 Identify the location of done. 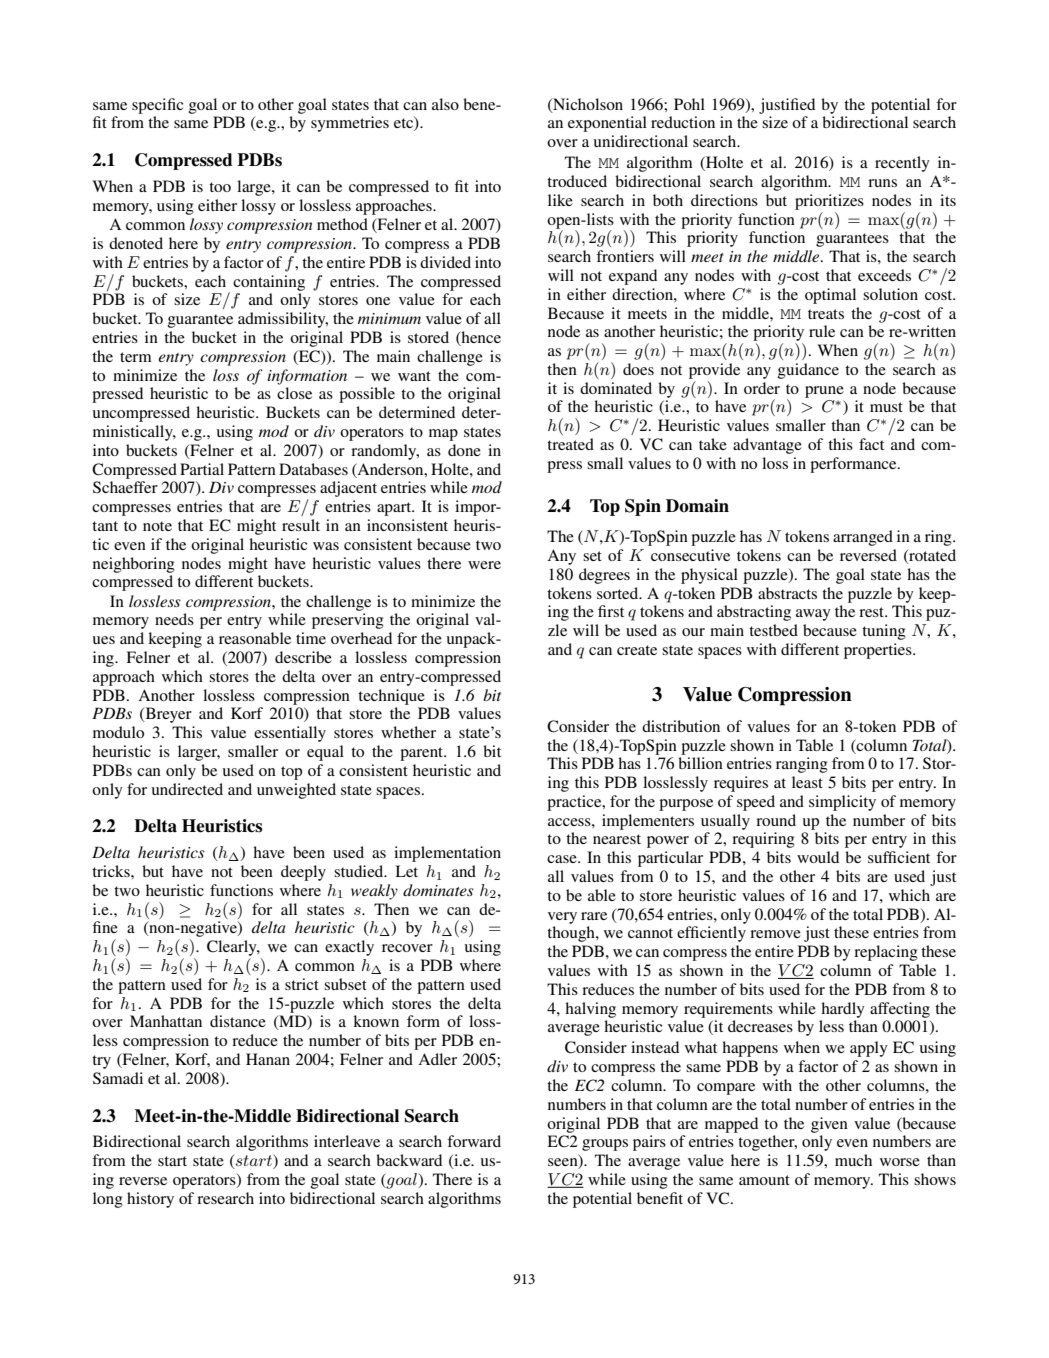
(464, 450).
